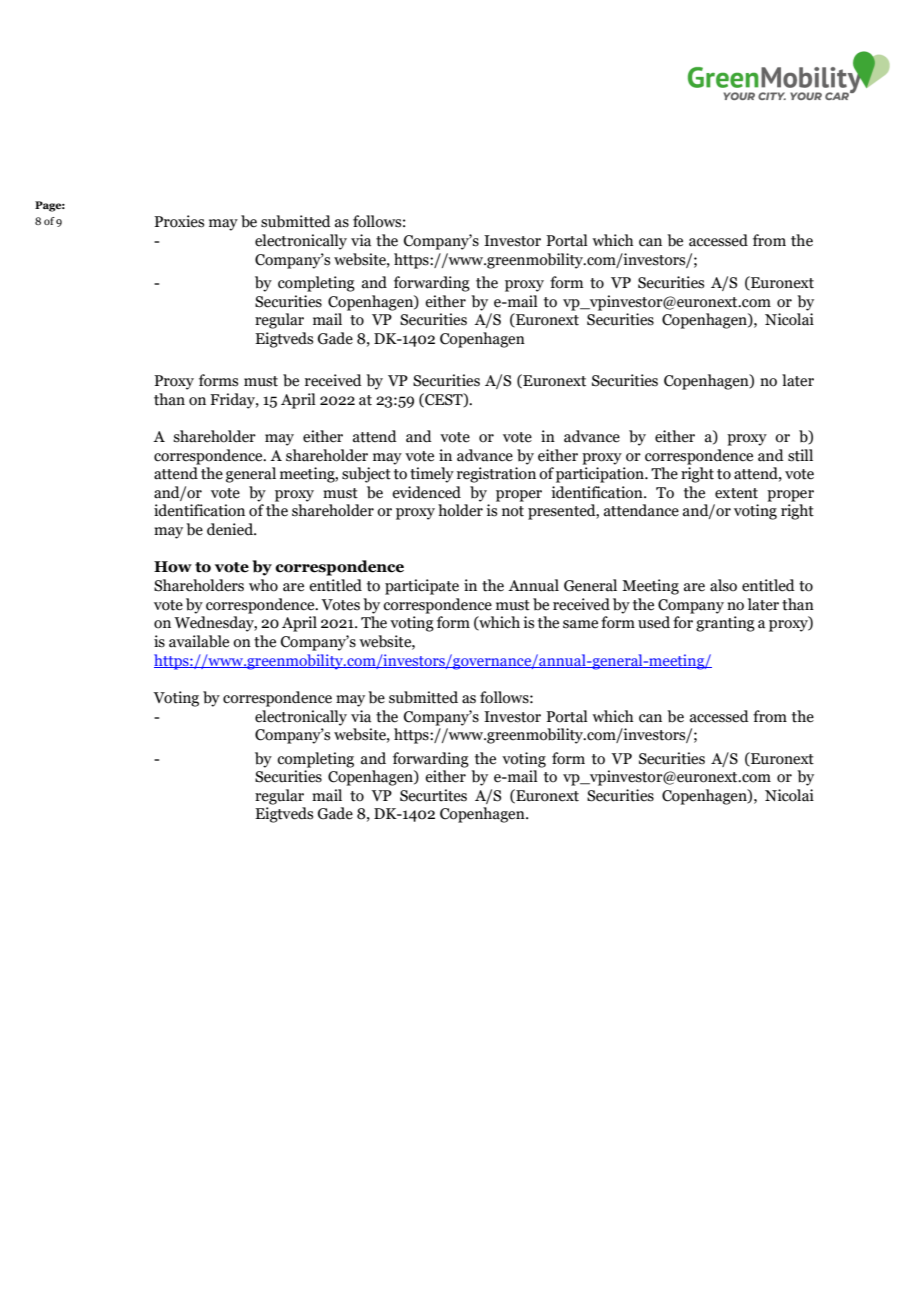  What do you see at coordinates (800, 455) in the image?
I see `still` at bounding box center [800, 455].
